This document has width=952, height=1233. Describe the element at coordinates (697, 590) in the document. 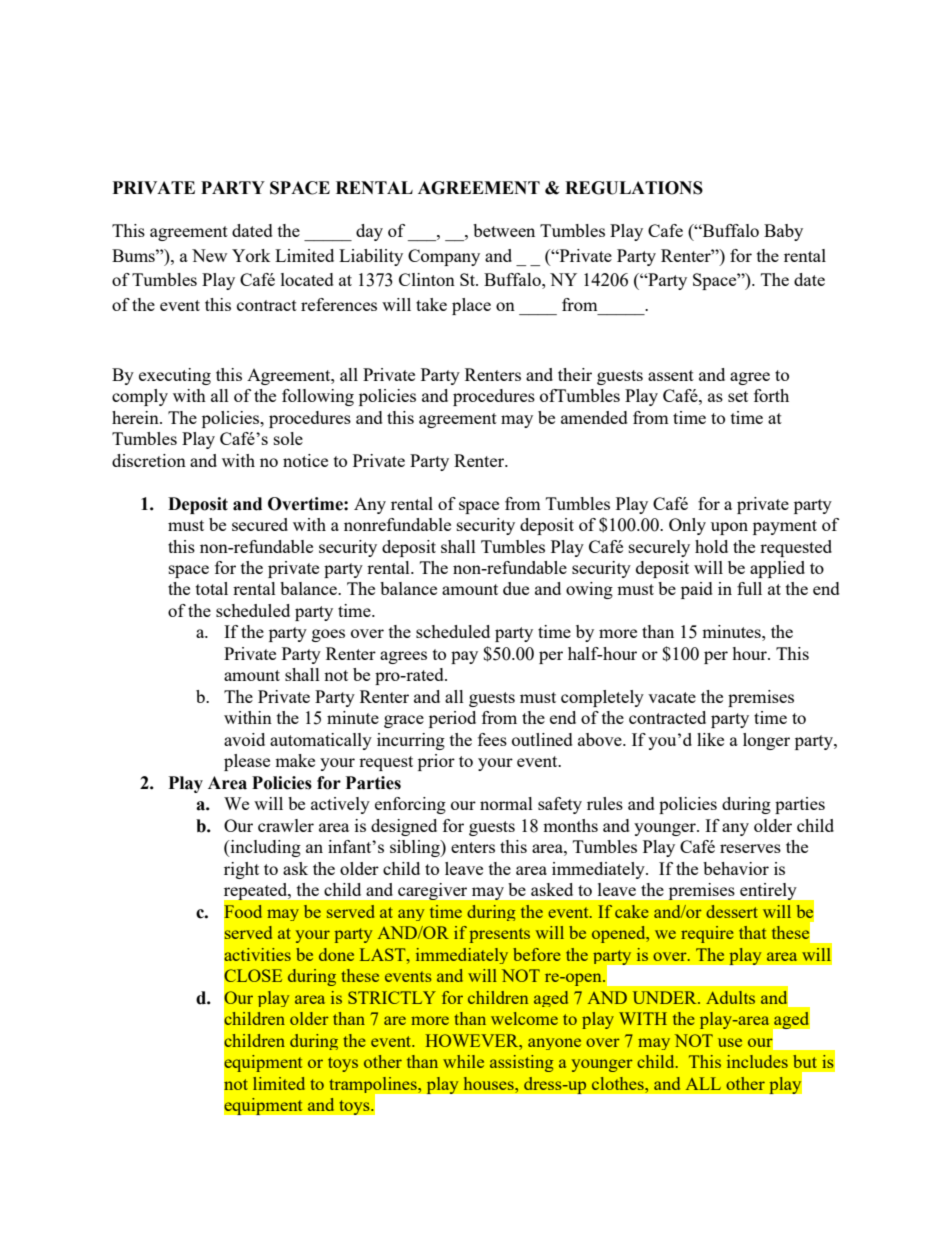

I see `paid` at that location.
